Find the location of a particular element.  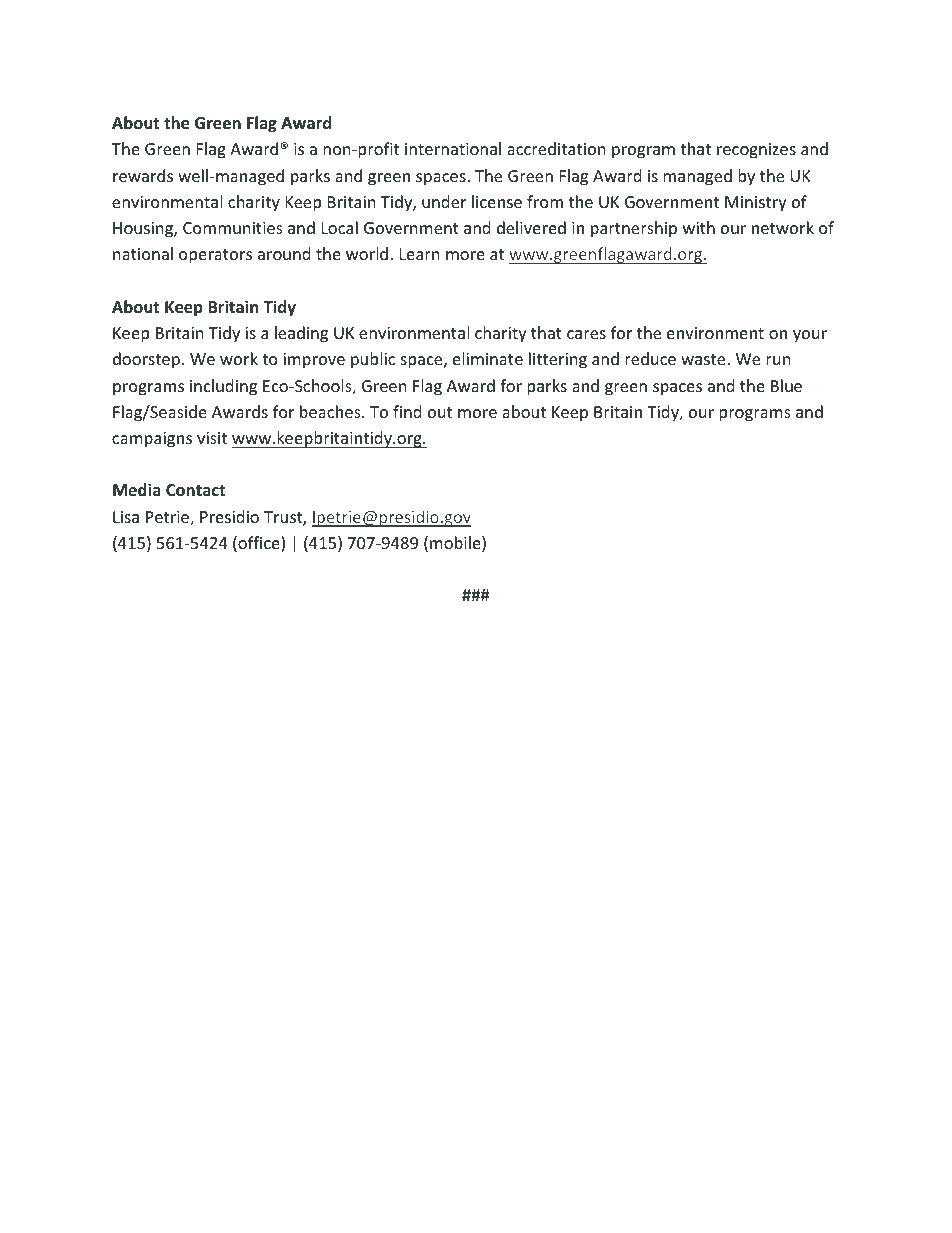

mobile is located at coordinates (456, 544).
